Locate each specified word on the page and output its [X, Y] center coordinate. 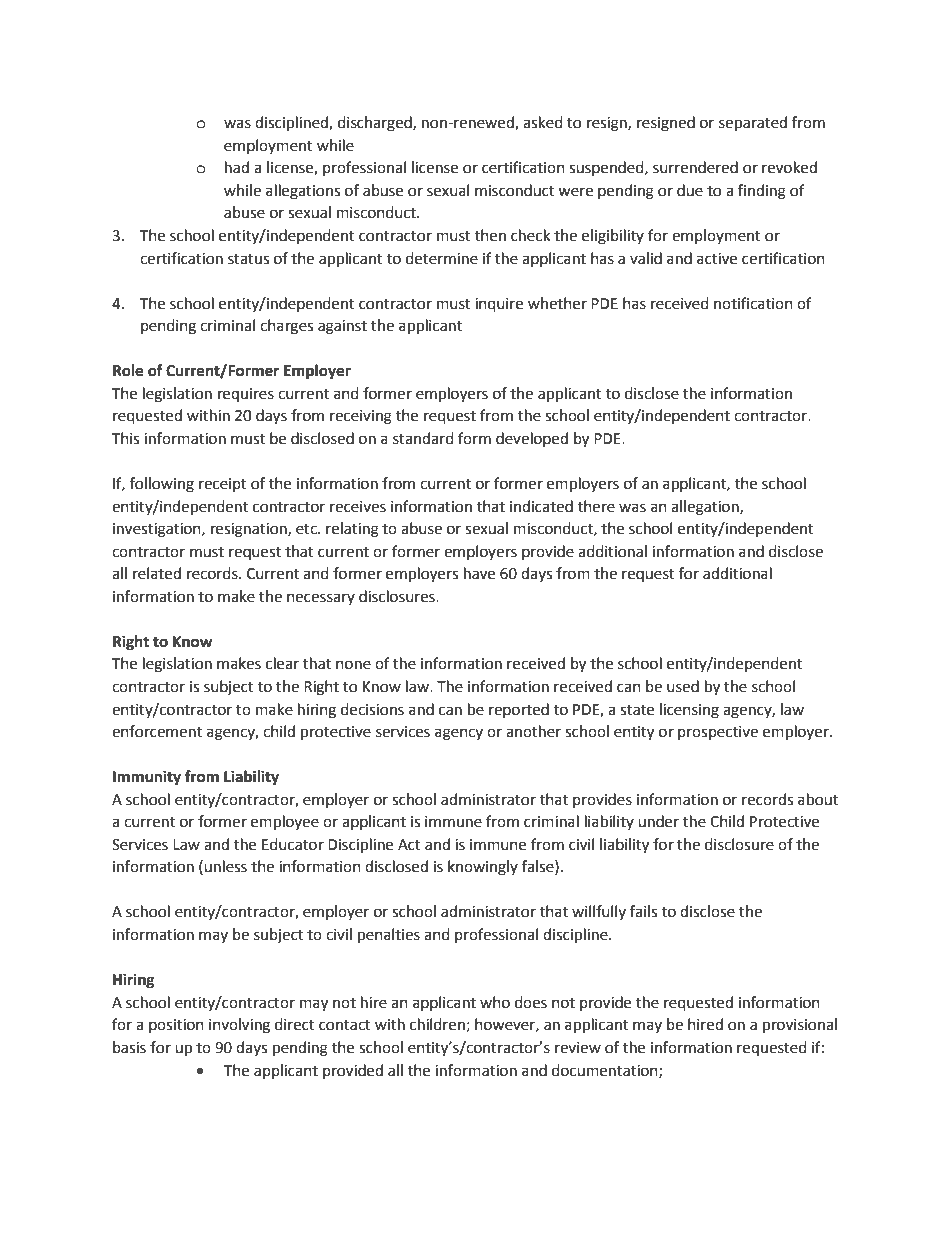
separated [753, 124]
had [237, 167]
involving [239, 1026]
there [596, 506]
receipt [223, 485]
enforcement [157, 731]
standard [423, 438]
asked [543, 122]
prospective [718, 733]
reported [519, 710]
